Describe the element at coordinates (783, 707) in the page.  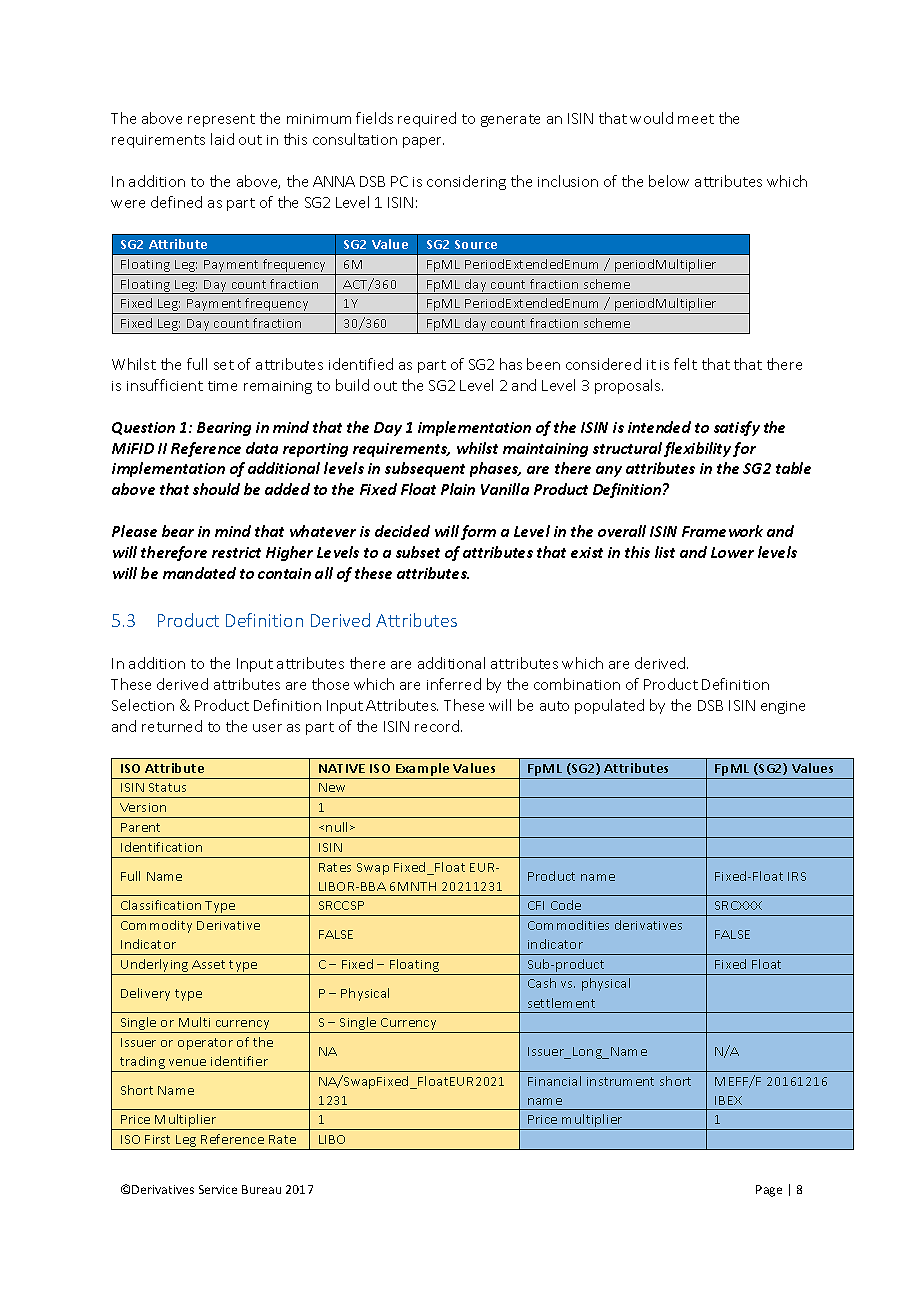
I see `engine` at that location.
